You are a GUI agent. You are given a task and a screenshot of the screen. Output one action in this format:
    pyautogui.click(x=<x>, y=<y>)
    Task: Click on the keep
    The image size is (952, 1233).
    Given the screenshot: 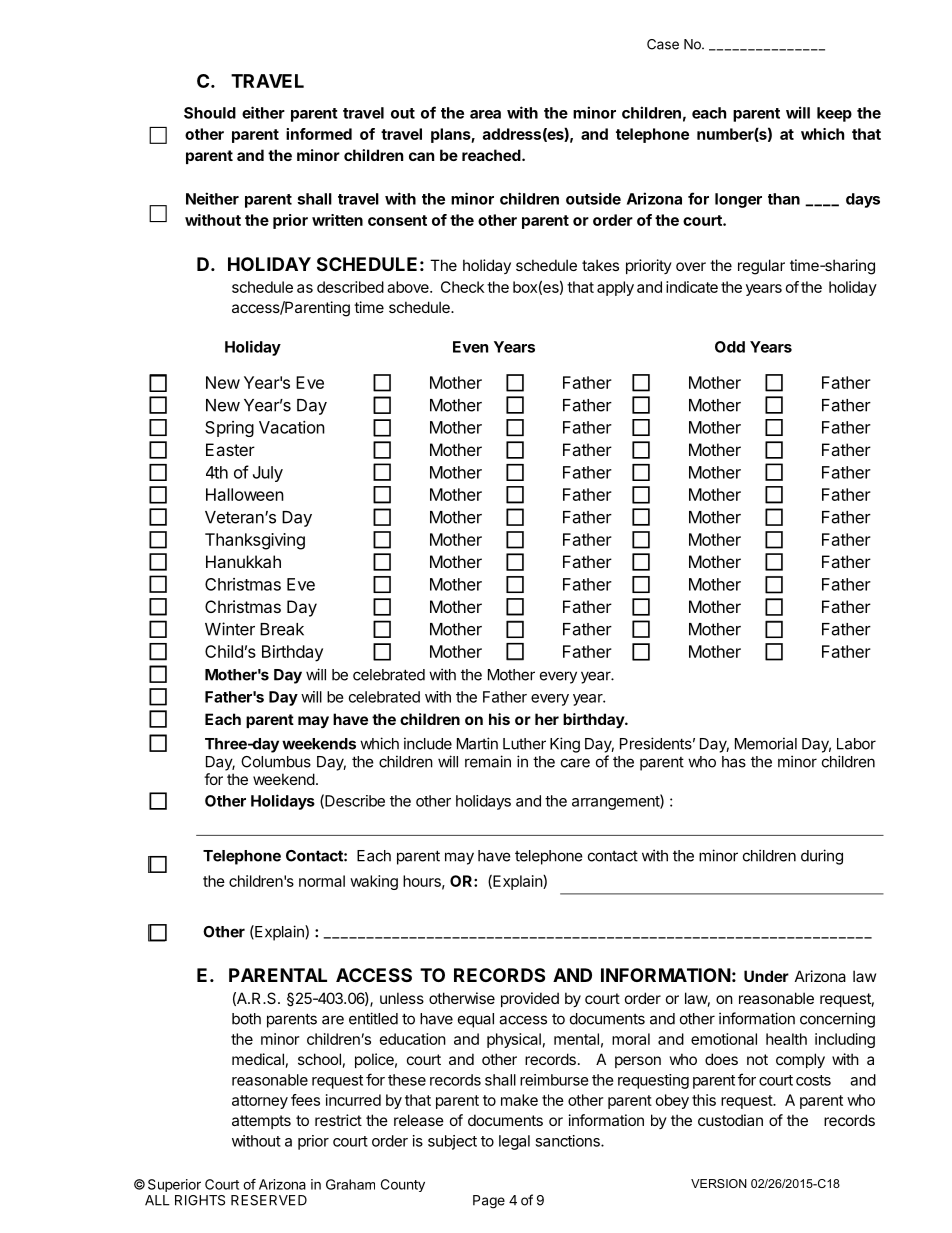 What is the action you would take?
    pyautogui.click(x=834, y=114)
